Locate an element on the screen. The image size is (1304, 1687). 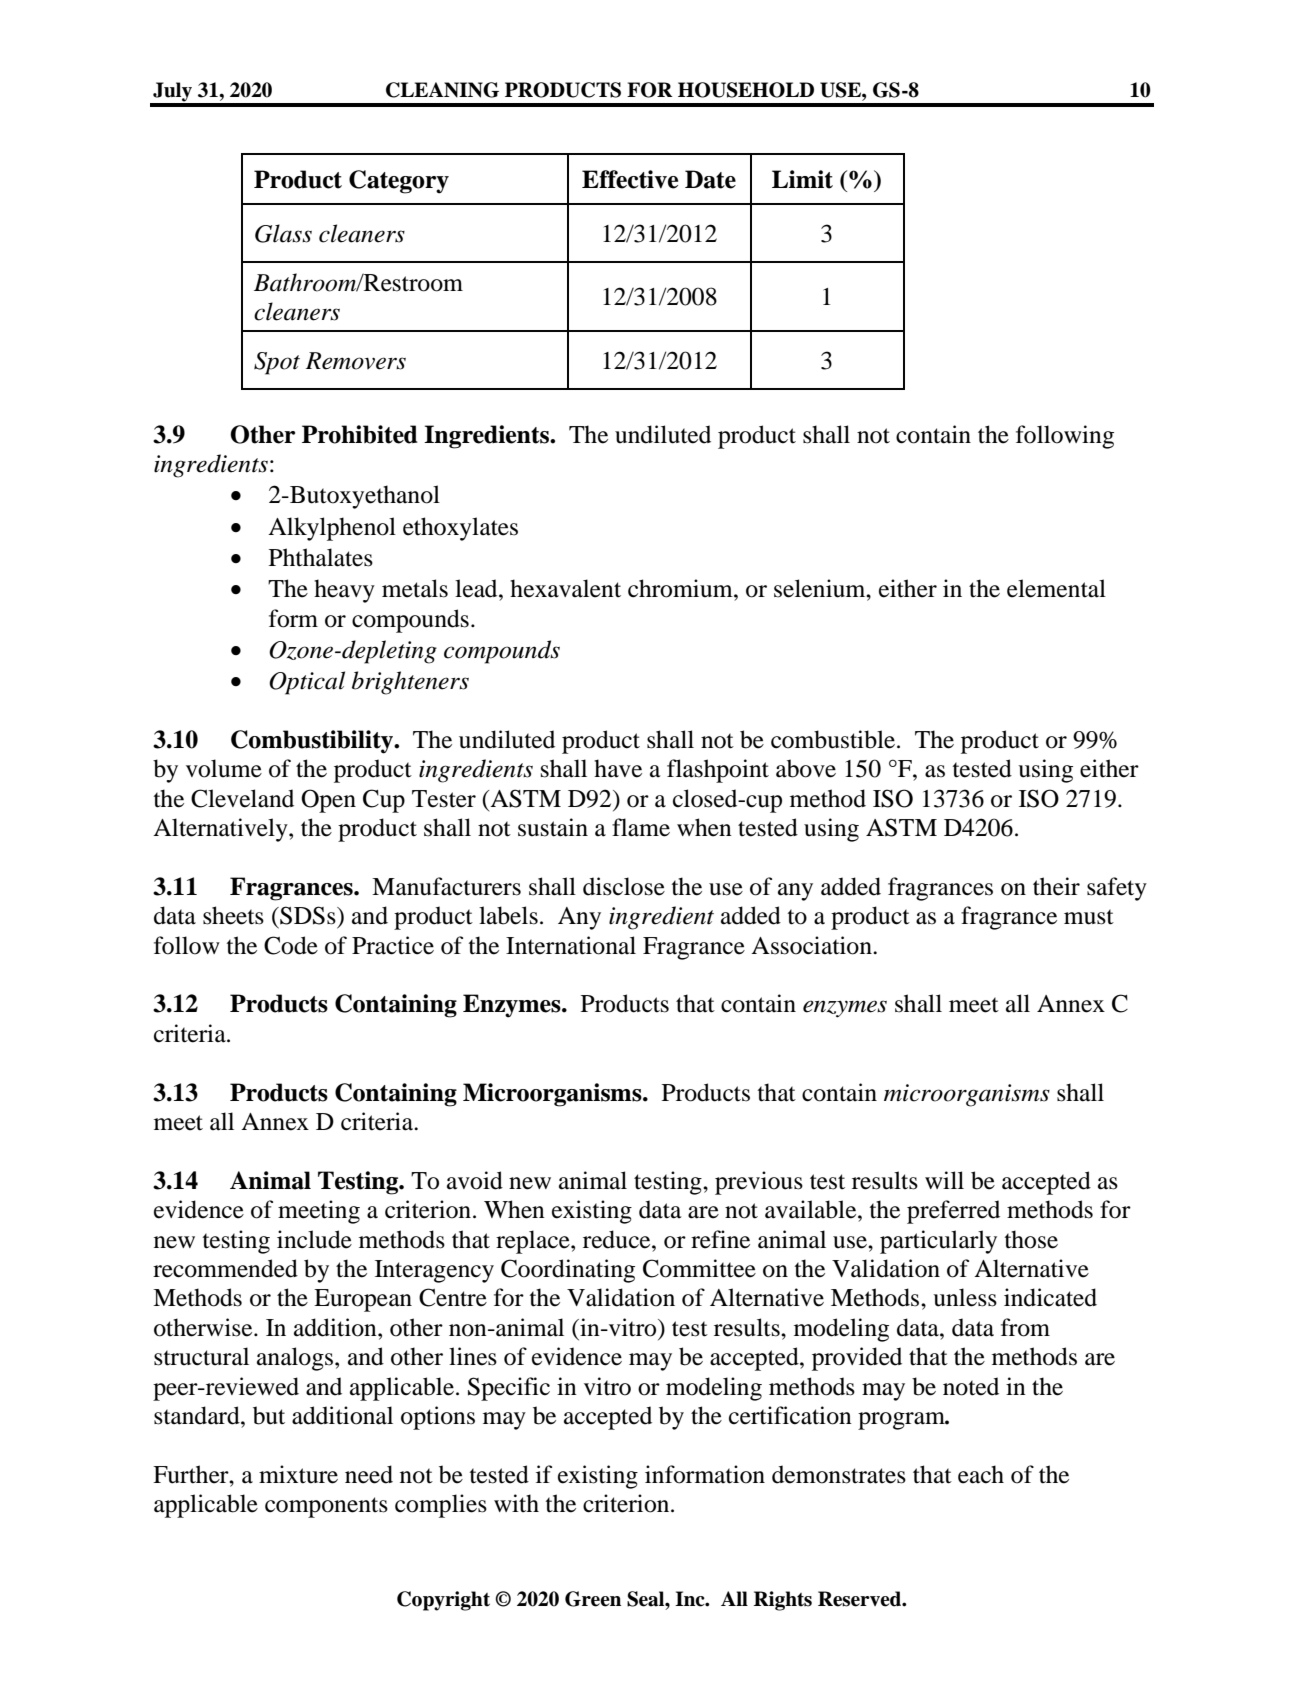
include is located at coordinates (314, 1239).
